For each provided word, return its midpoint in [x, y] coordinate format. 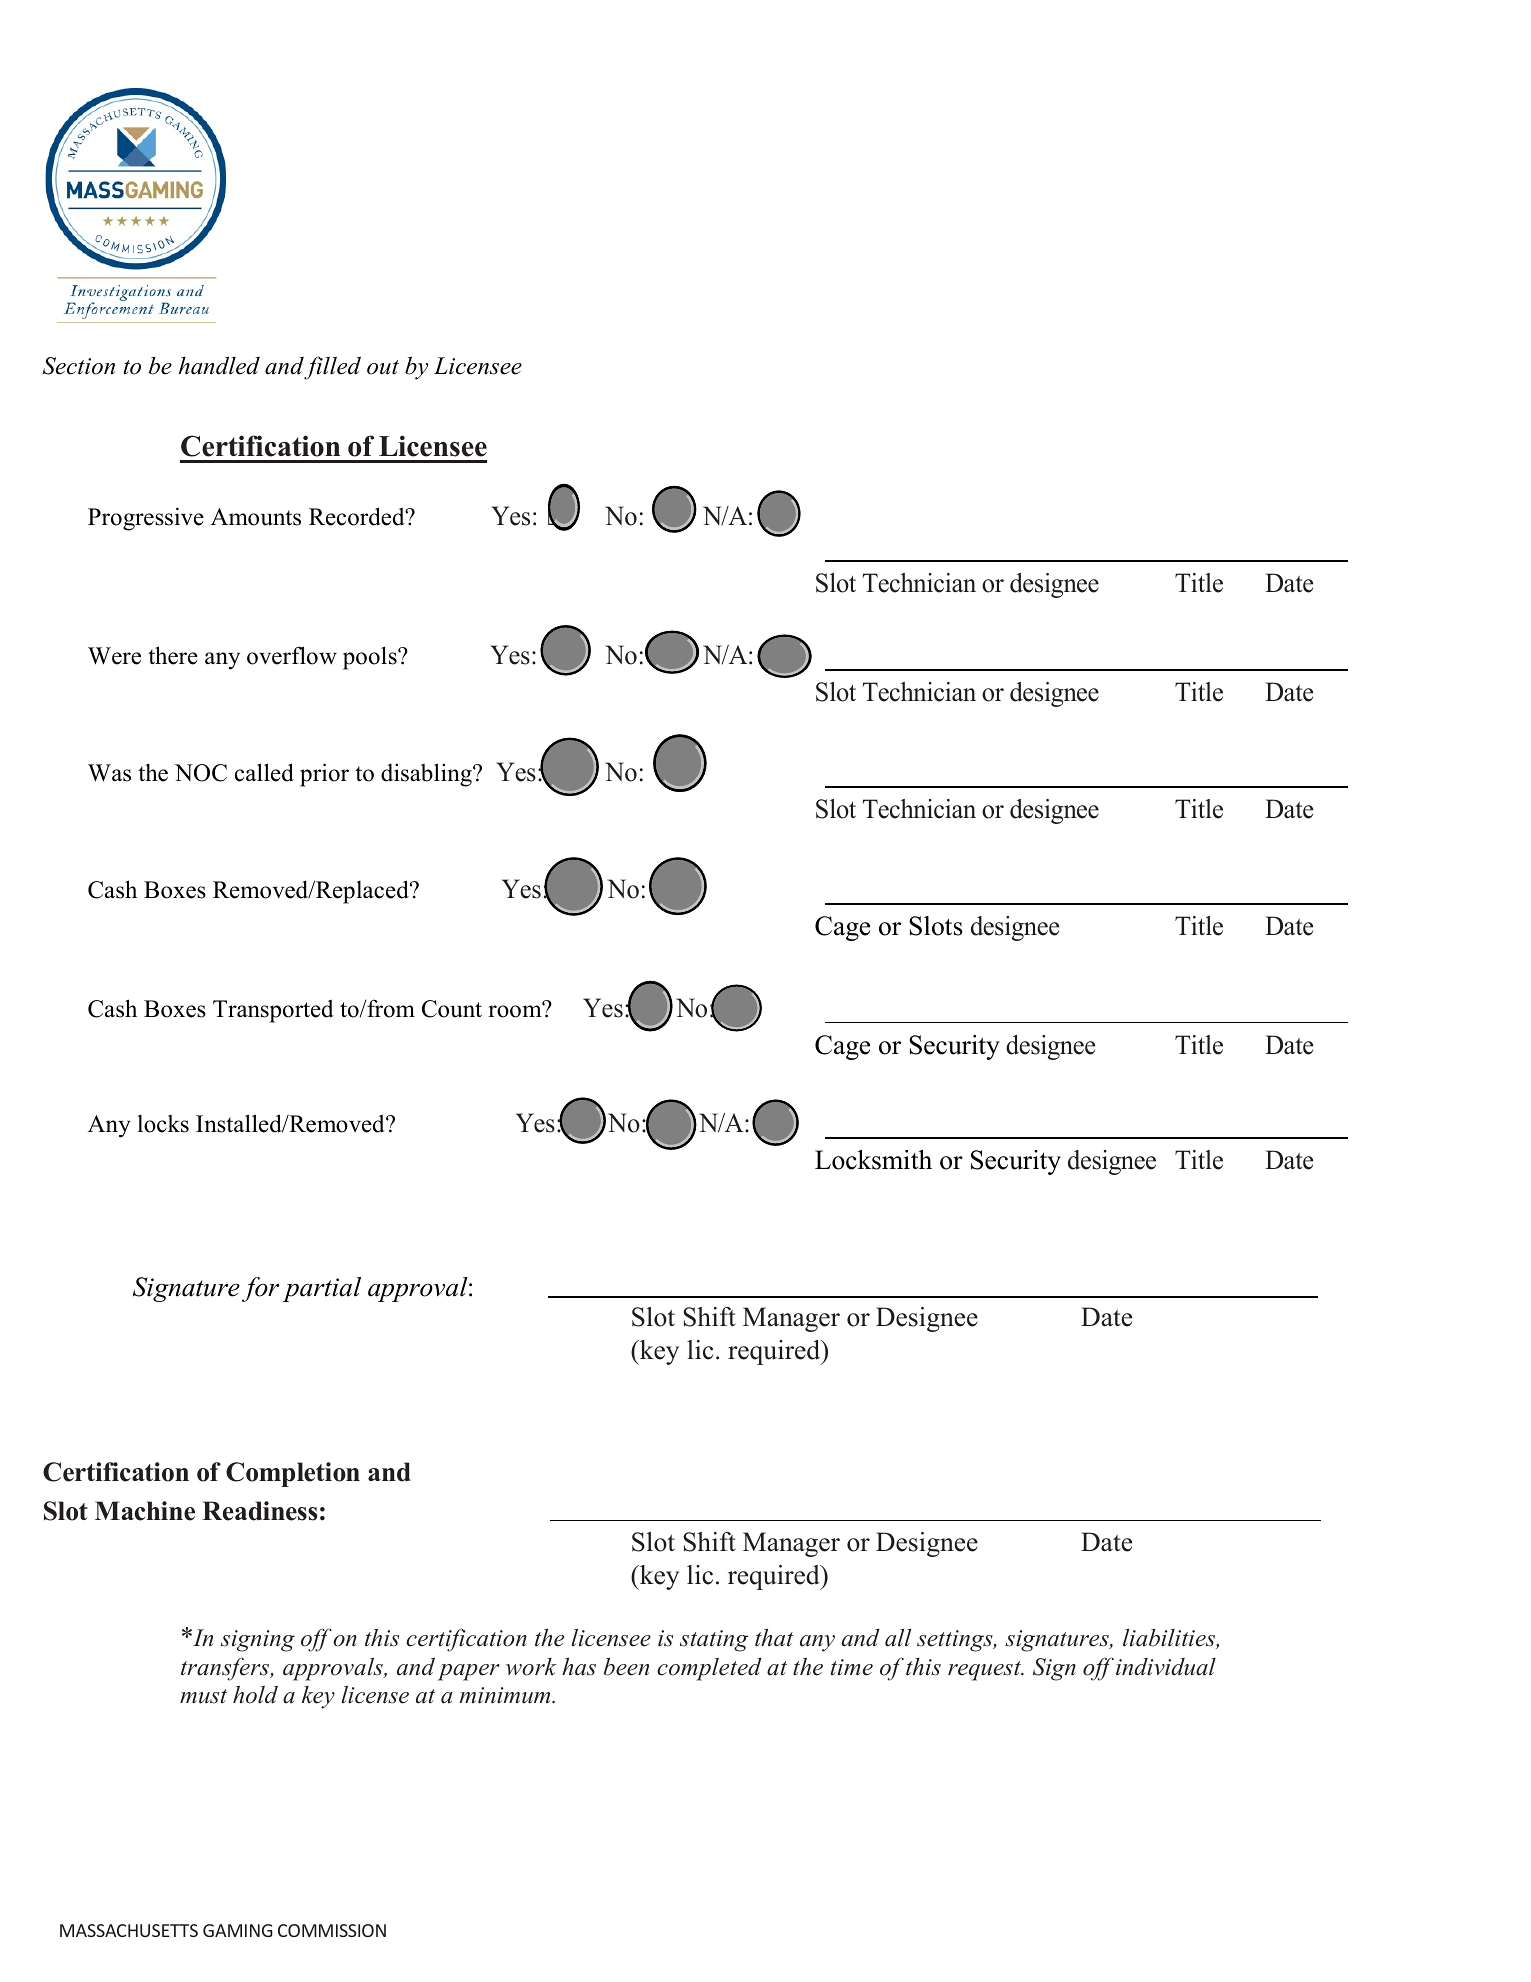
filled [332, 368]
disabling [427, 775]
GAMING [237, 1930]
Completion [293, 1474]
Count [452, 1009]
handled [219, 366]
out [383, 367]
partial [322, 1289]
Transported [273, 1011]
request [985, 1671]
